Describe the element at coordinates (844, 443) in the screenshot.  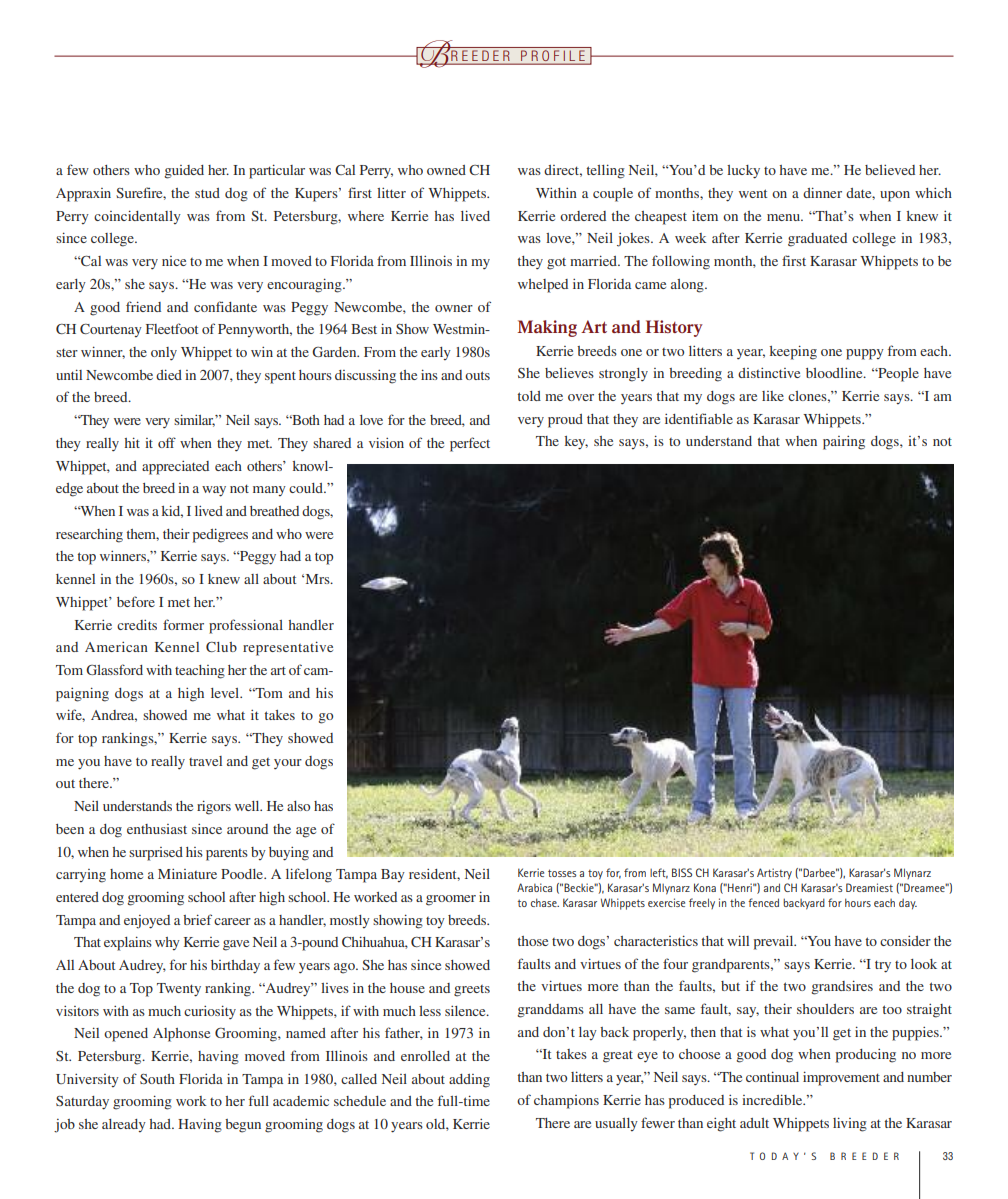
I see `pairing` at that location.
